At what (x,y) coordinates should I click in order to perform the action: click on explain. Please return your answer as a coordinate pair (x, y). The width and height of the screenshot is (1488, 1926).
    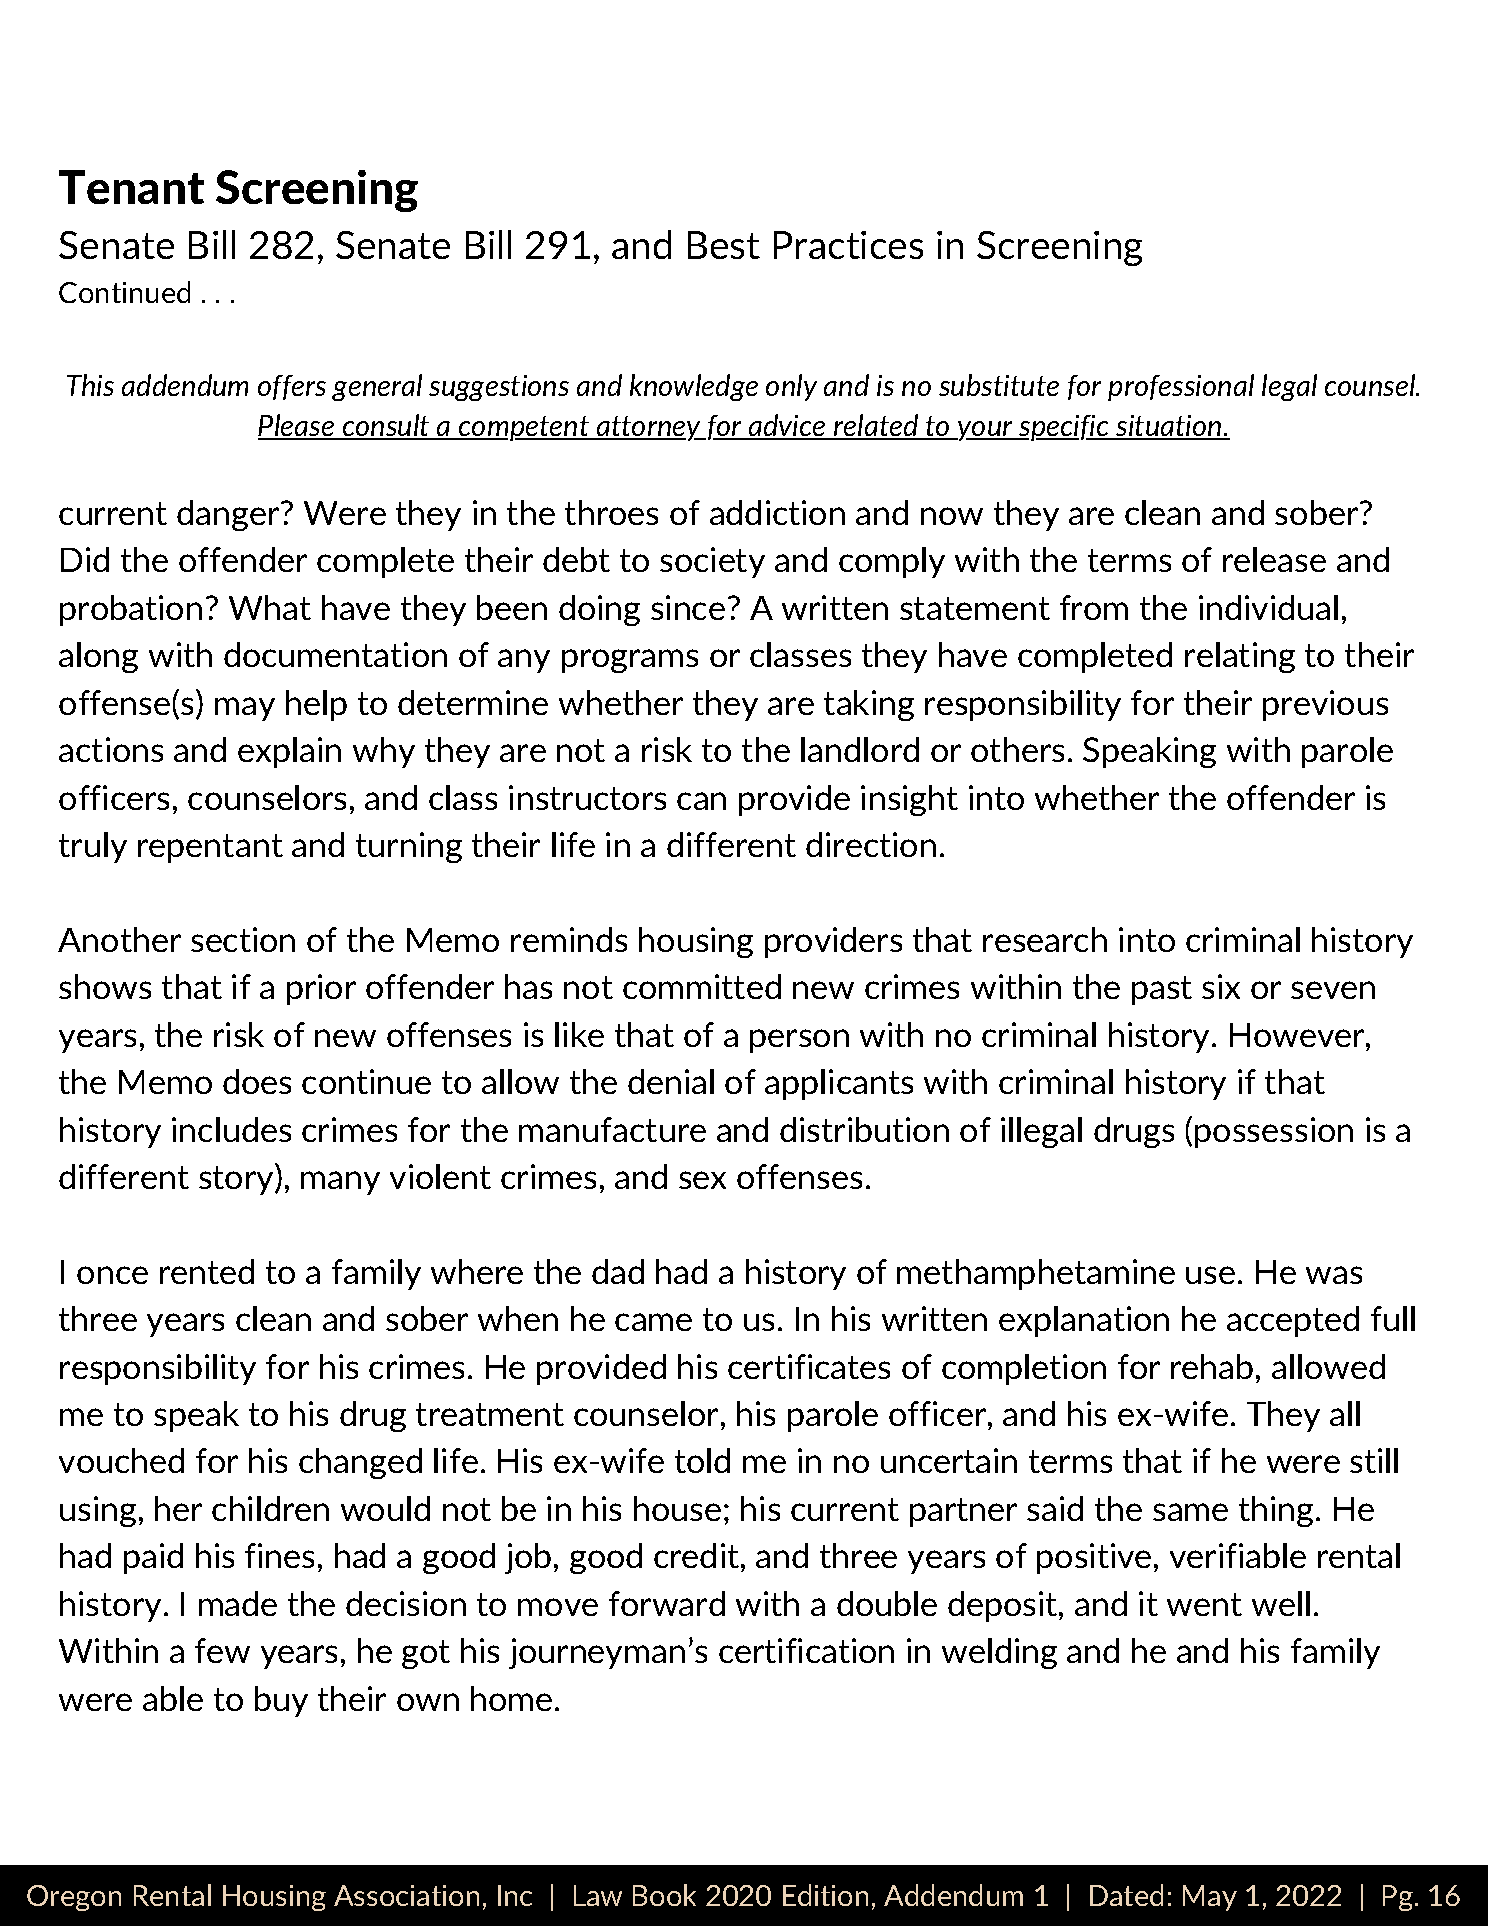
    Looking at the image, I should click on (289, 752).
